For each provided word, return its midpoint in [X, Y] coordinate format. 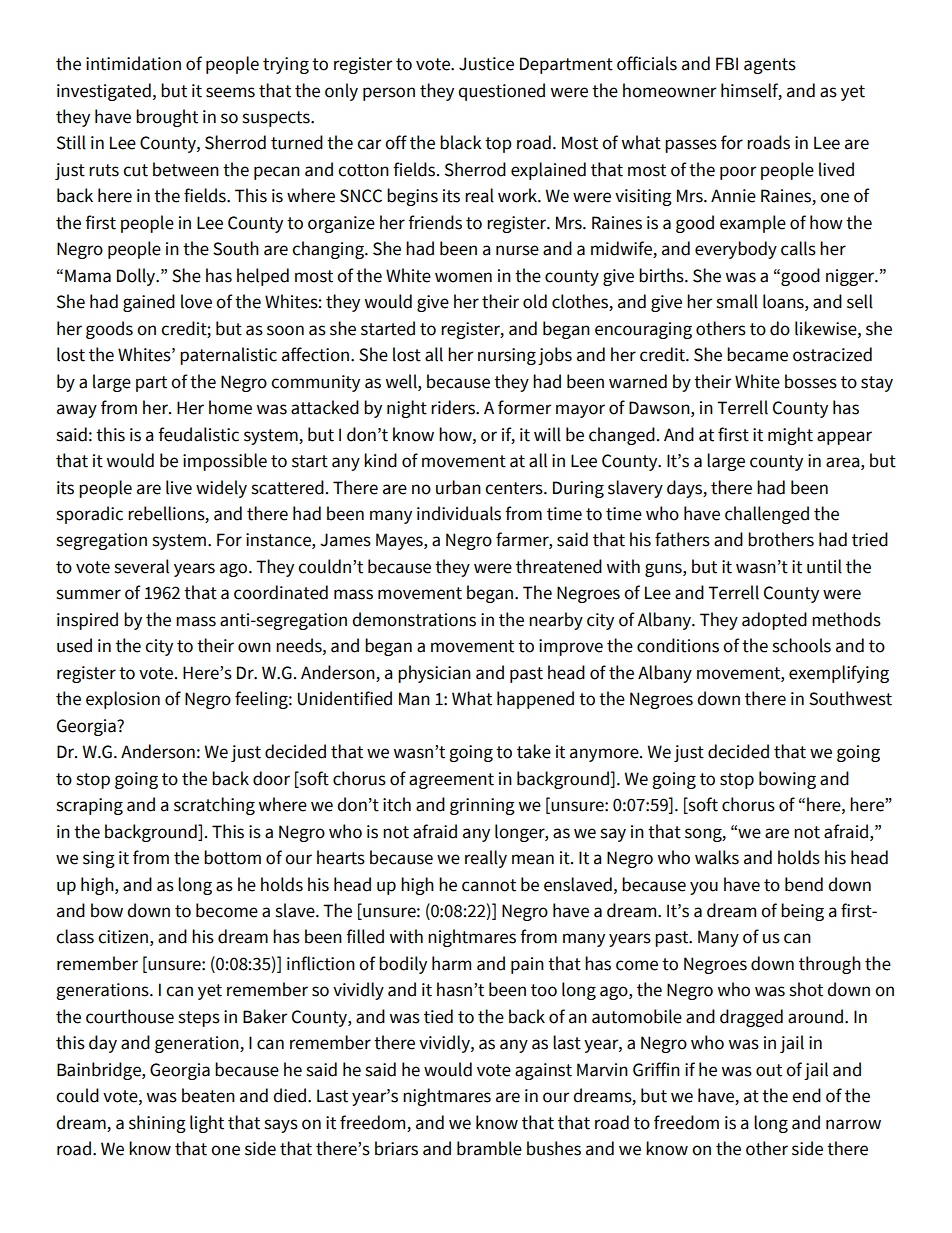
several [141, 566]
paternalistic [228, 356]
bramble [489, 1148]
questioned [501, 92]
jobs [555, 356]
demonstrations [414, 619]
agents [770, 66]
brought [167, 118]
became [757, 354]
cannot [489, 885]
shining [157, 1124]
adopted [774, 621]
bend [804, 884]
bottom [232, 857]
